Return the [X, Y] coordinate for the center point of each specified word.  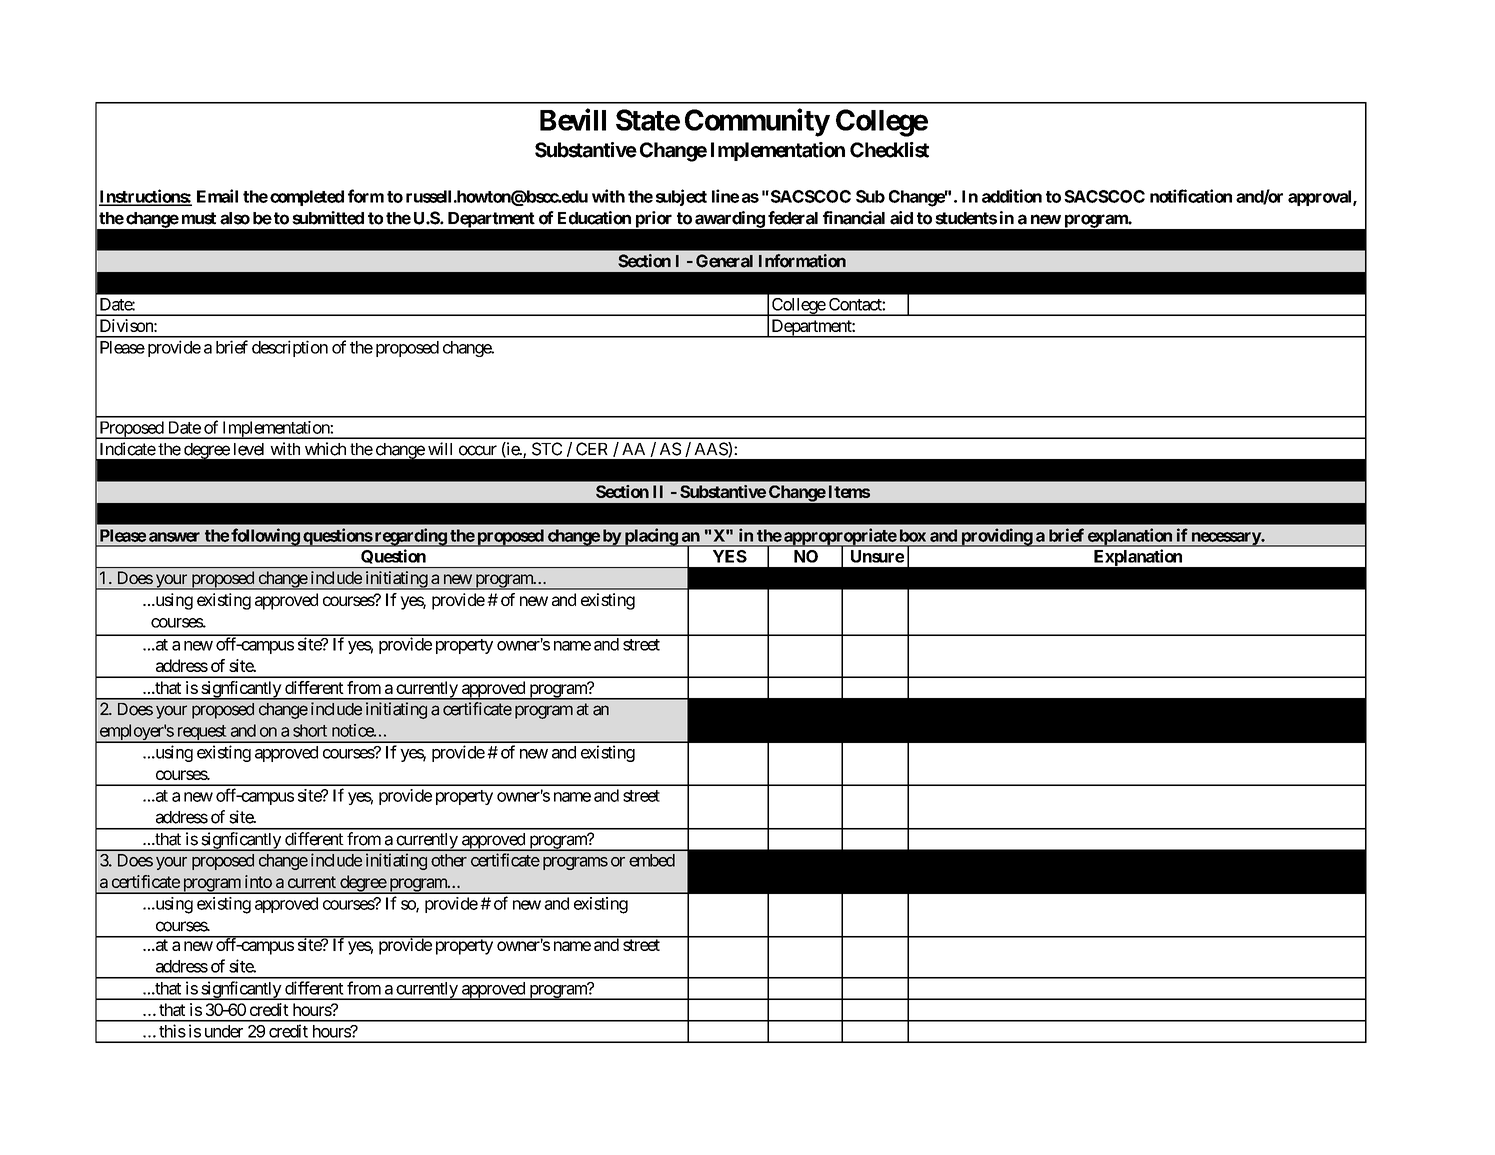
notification [1191, 196]
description [290, 348]
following [265, 537]
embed [652, 860]
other [449, 860]
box [913, 535]
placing [650, 537]
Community [757, 122]
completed [307, 198]
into [258, 881]
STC [547, 449]
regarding [410, 537]
